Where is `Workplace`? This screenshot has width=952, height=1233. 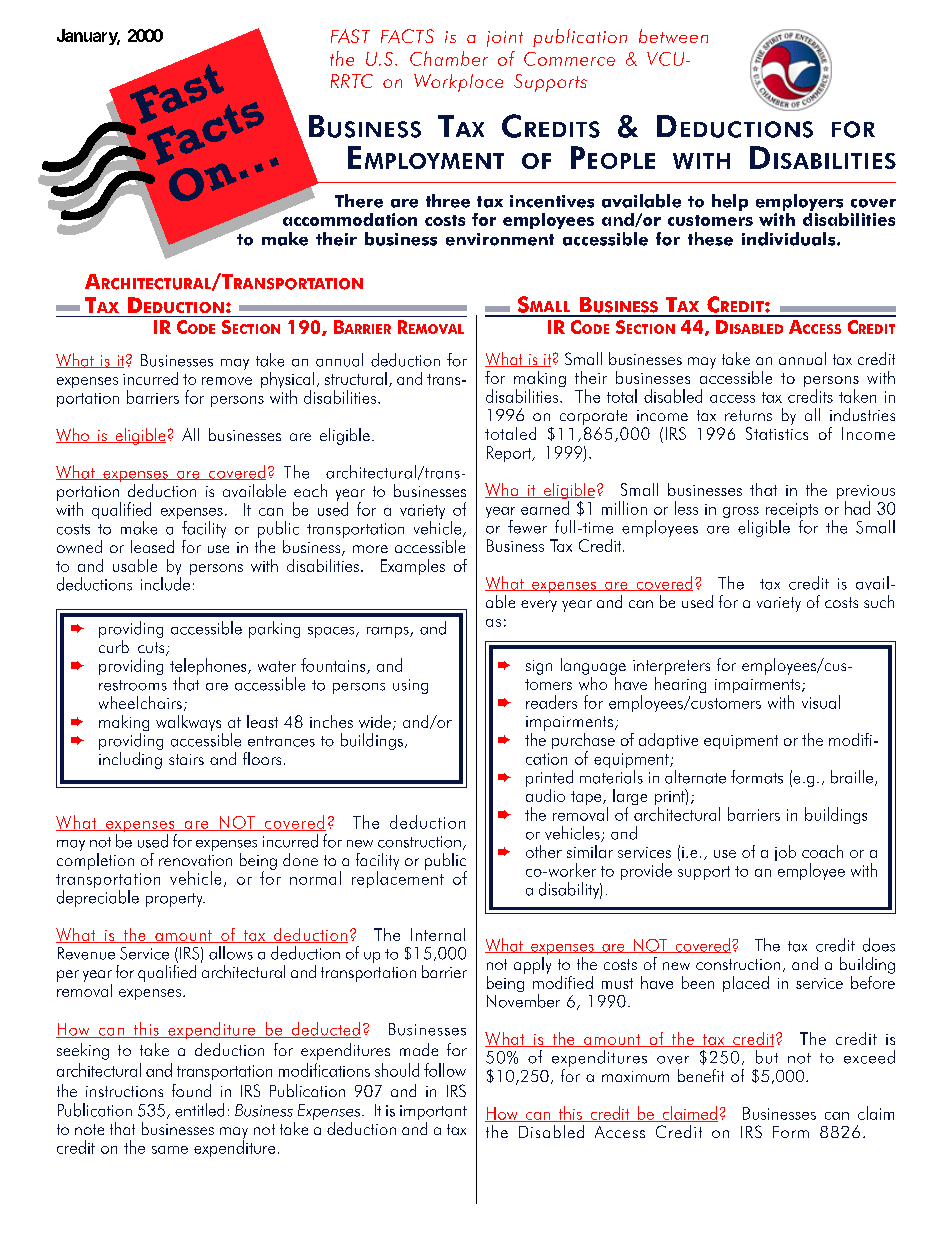 Workplace is located at coordinates (458, 83).
